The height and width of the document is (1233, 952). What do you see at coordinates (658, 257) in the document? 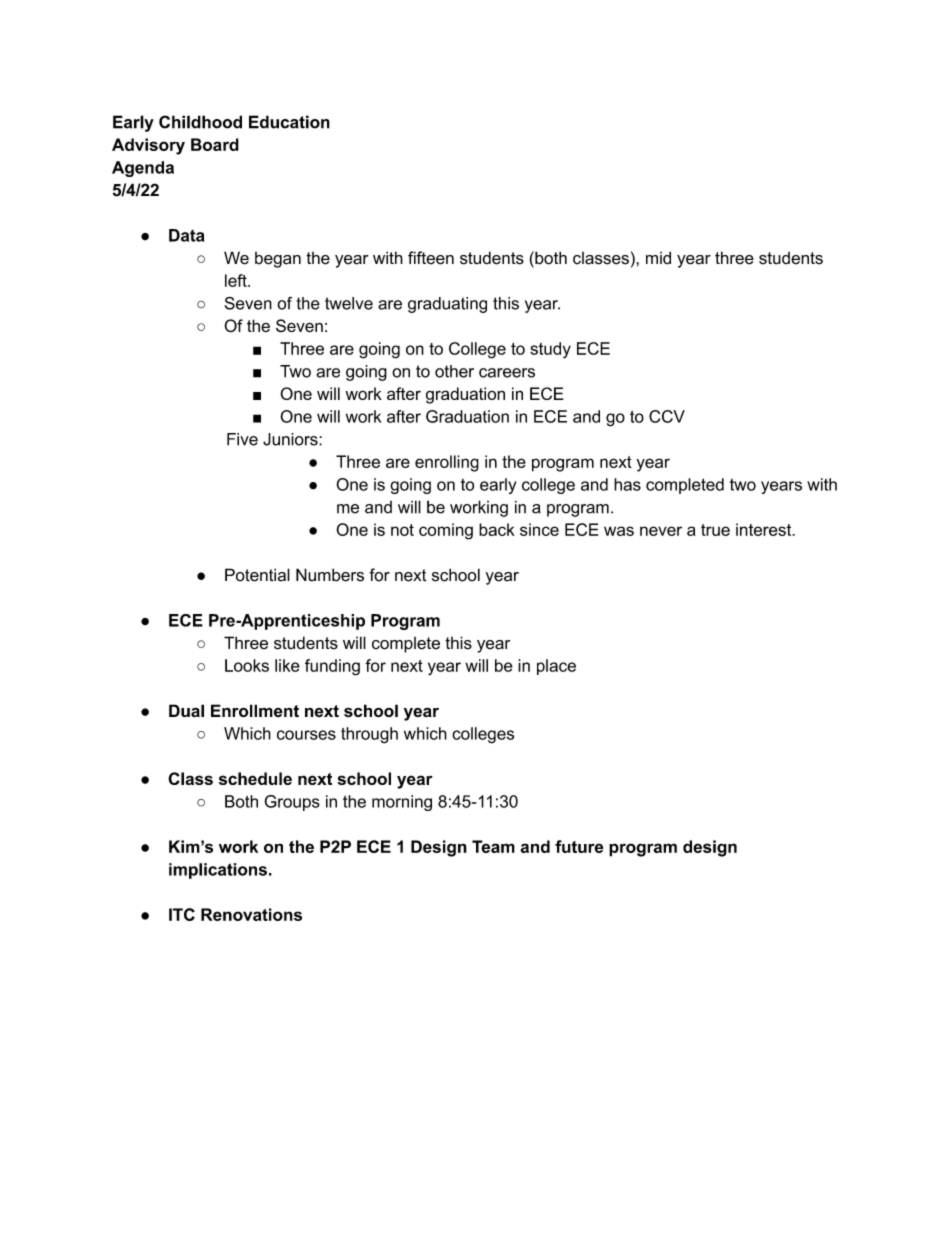
I see `mid` at bounding box center [658, 257].
